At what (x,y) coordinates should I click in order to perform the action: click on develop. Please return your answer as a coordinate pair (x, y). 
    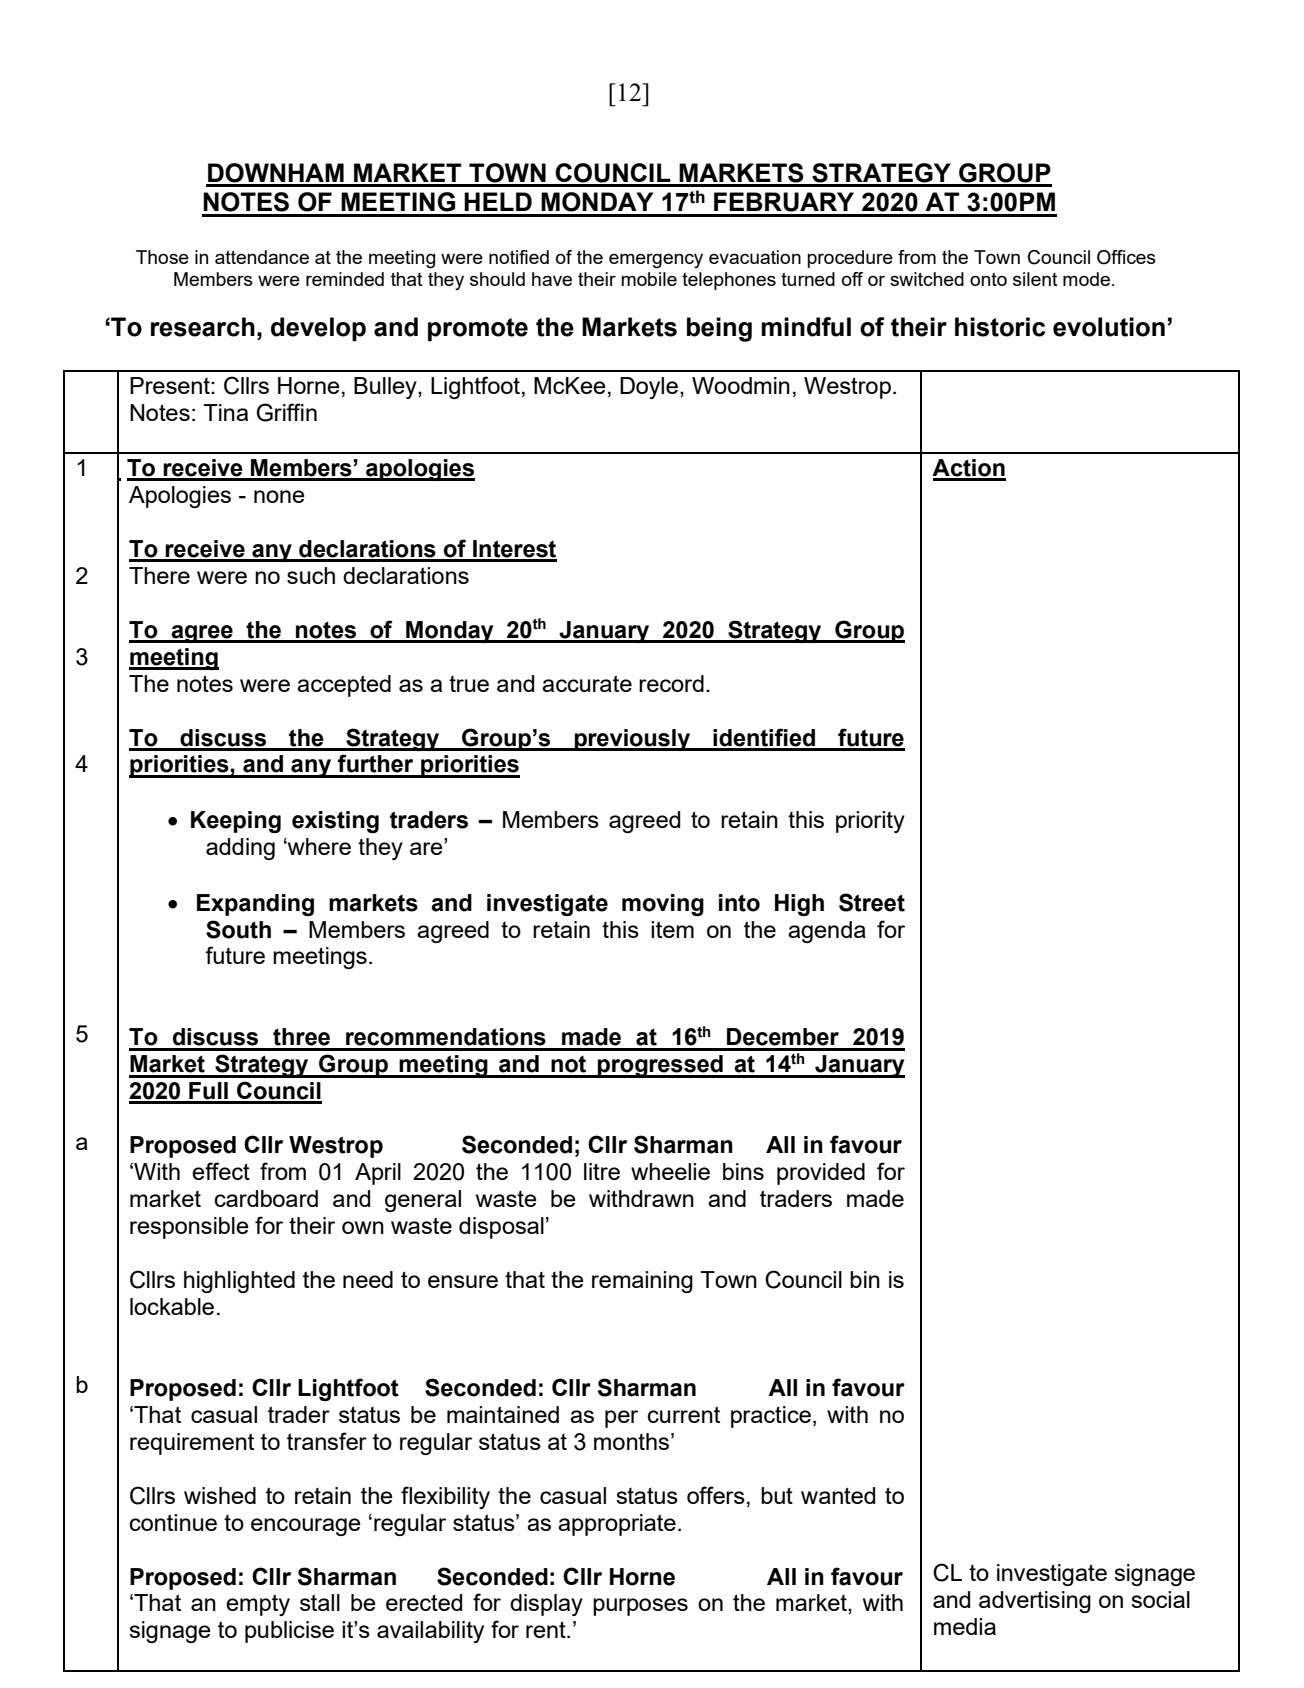
    Looking at the image, I should click on (318, 329).
